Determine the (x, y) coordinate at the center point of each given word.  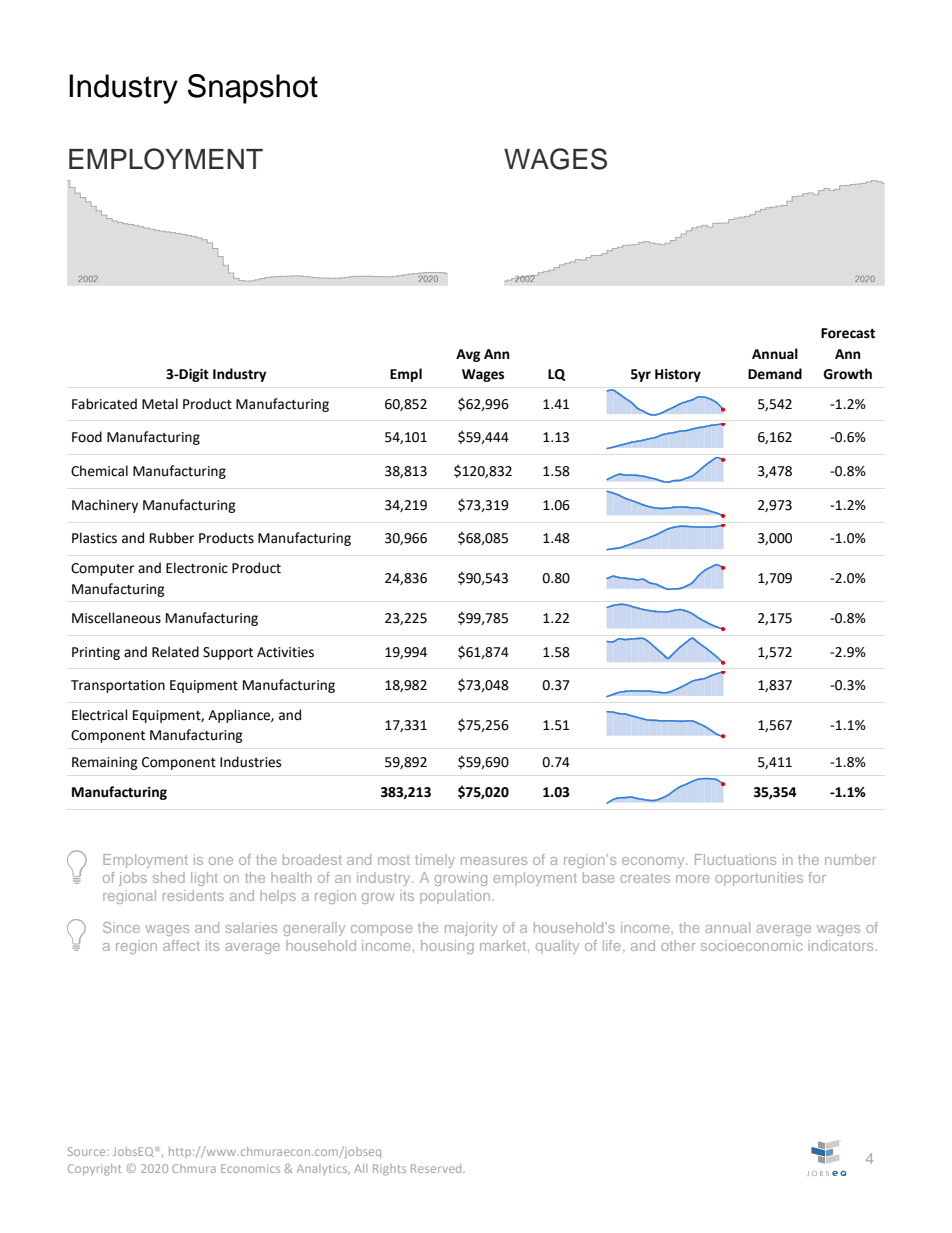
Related (175, 652)
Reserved (437, 1168)
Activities (285, 652)
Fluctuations (735, 859)
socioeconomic (752, 945)
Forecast (848, 333)
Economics (250, 1168)
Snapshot (253, 89)
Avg (468, 355)
